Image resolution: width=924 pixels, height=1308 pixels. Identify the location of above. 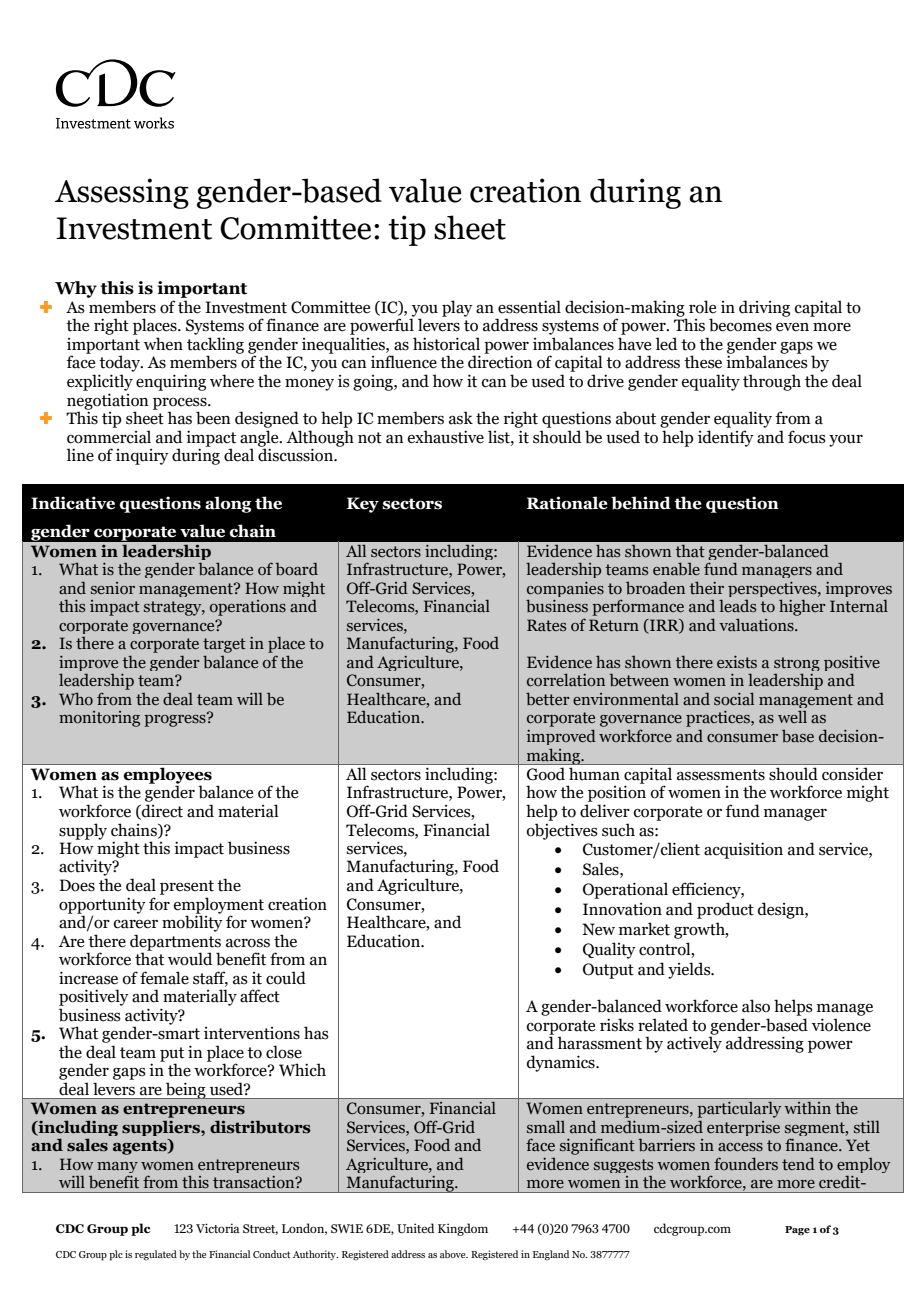
(454, 1254).
